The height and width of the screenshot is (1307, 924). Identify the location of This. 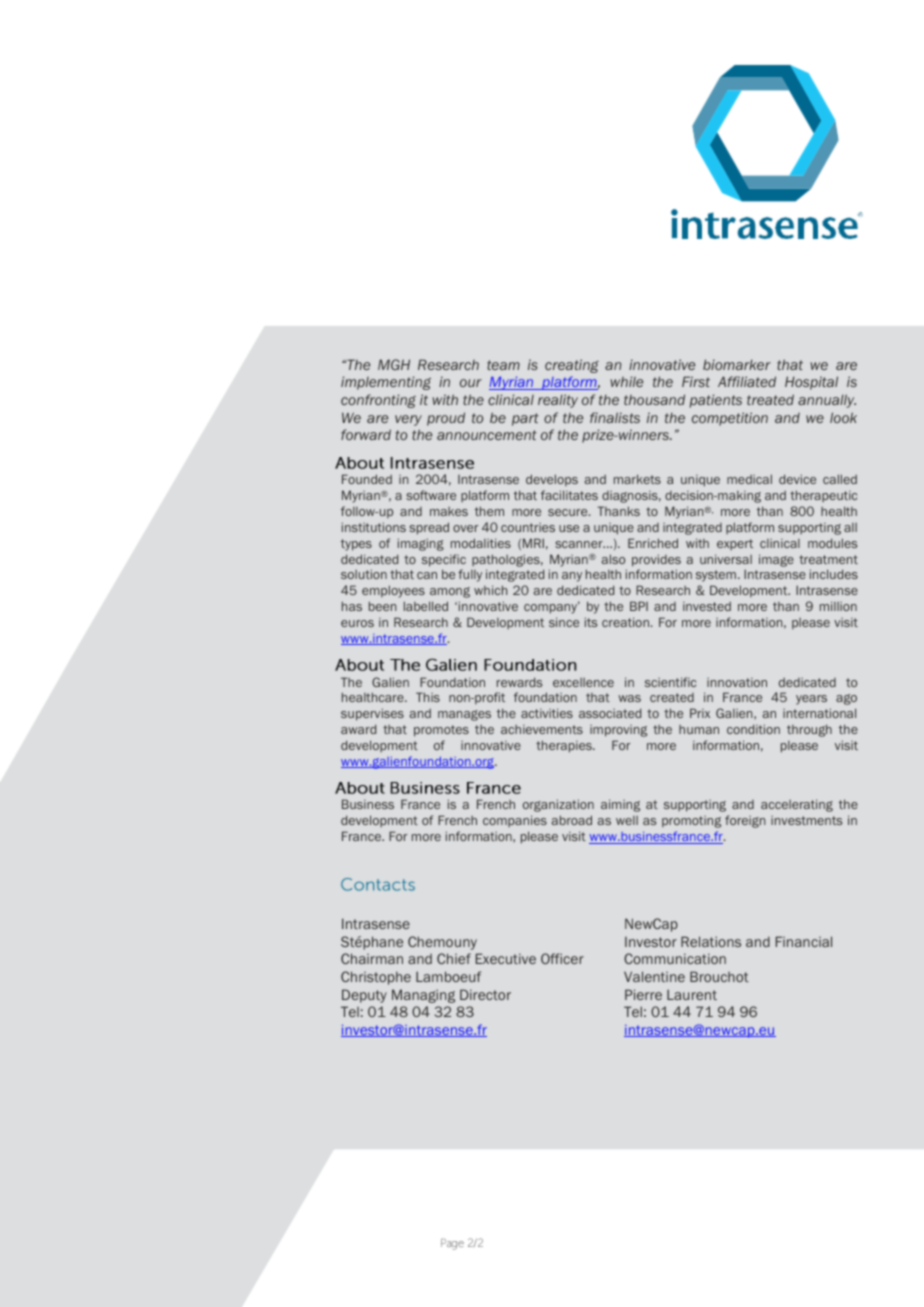
(428, 697).
